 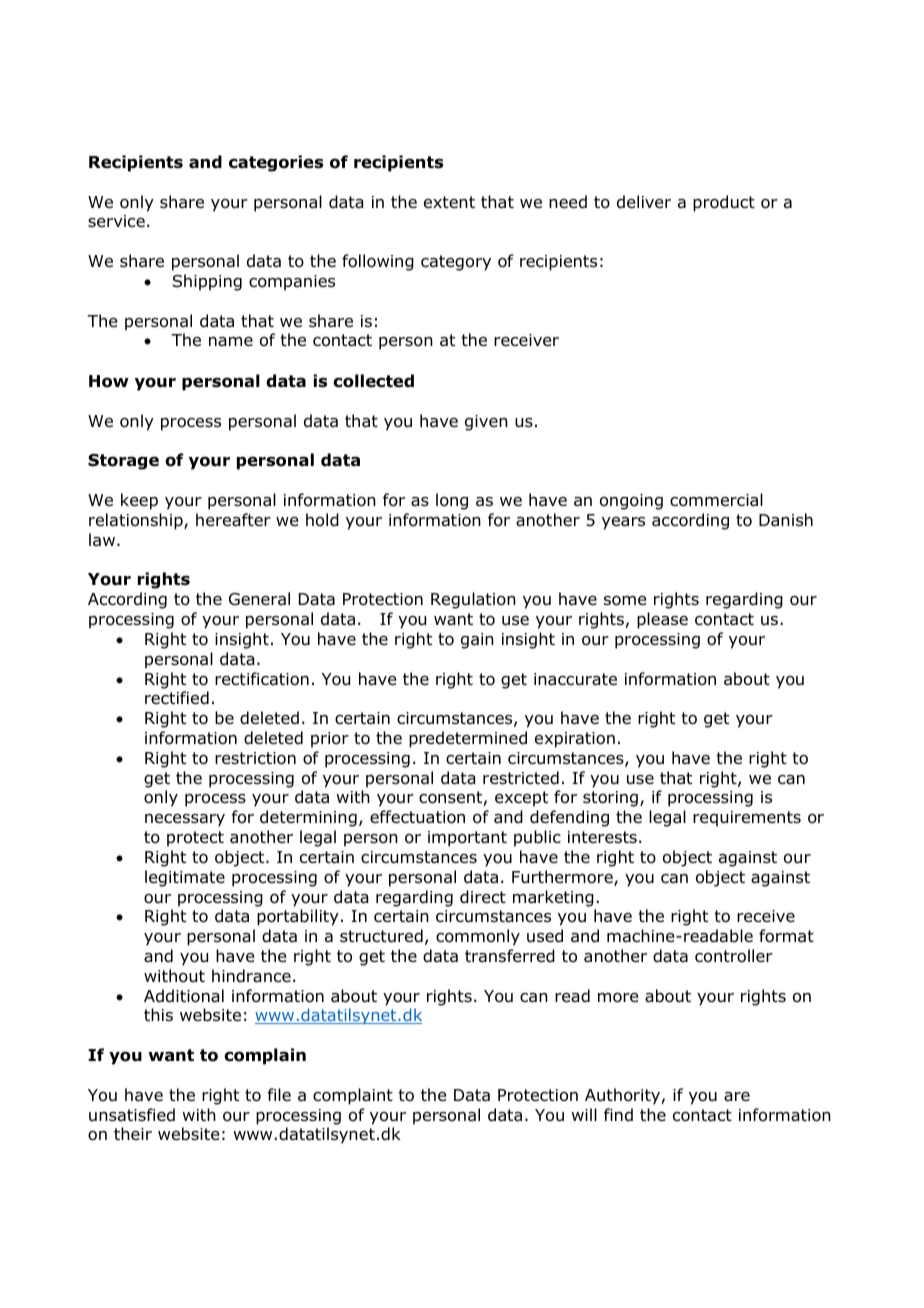 What do you see at coordinates (747, 819) in the screenshot?
I see `requirements` at bounding box center [747, 819].
